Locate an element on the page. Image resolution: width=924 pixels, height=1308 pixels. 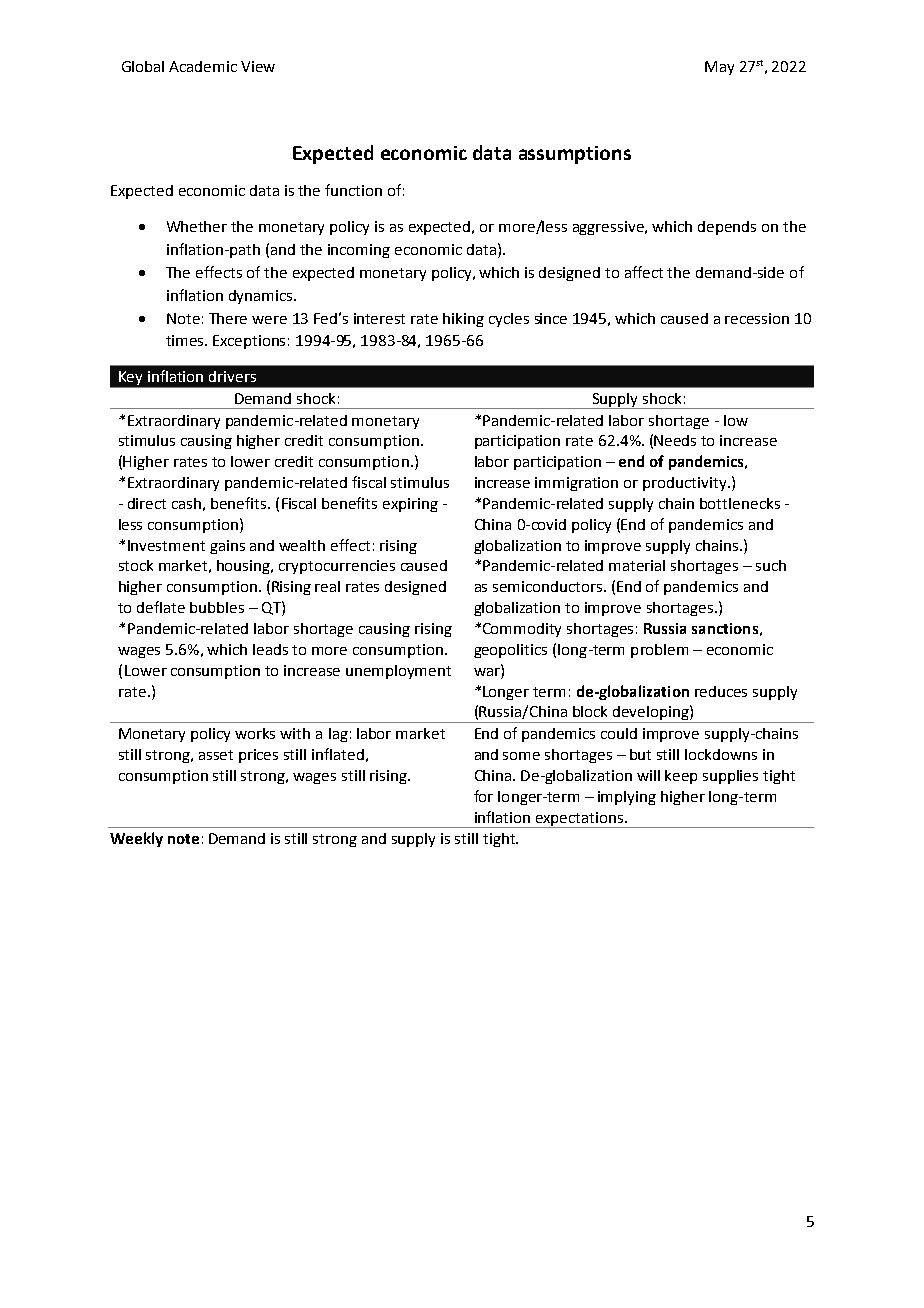
recession is located at coordinates (757, 318).
